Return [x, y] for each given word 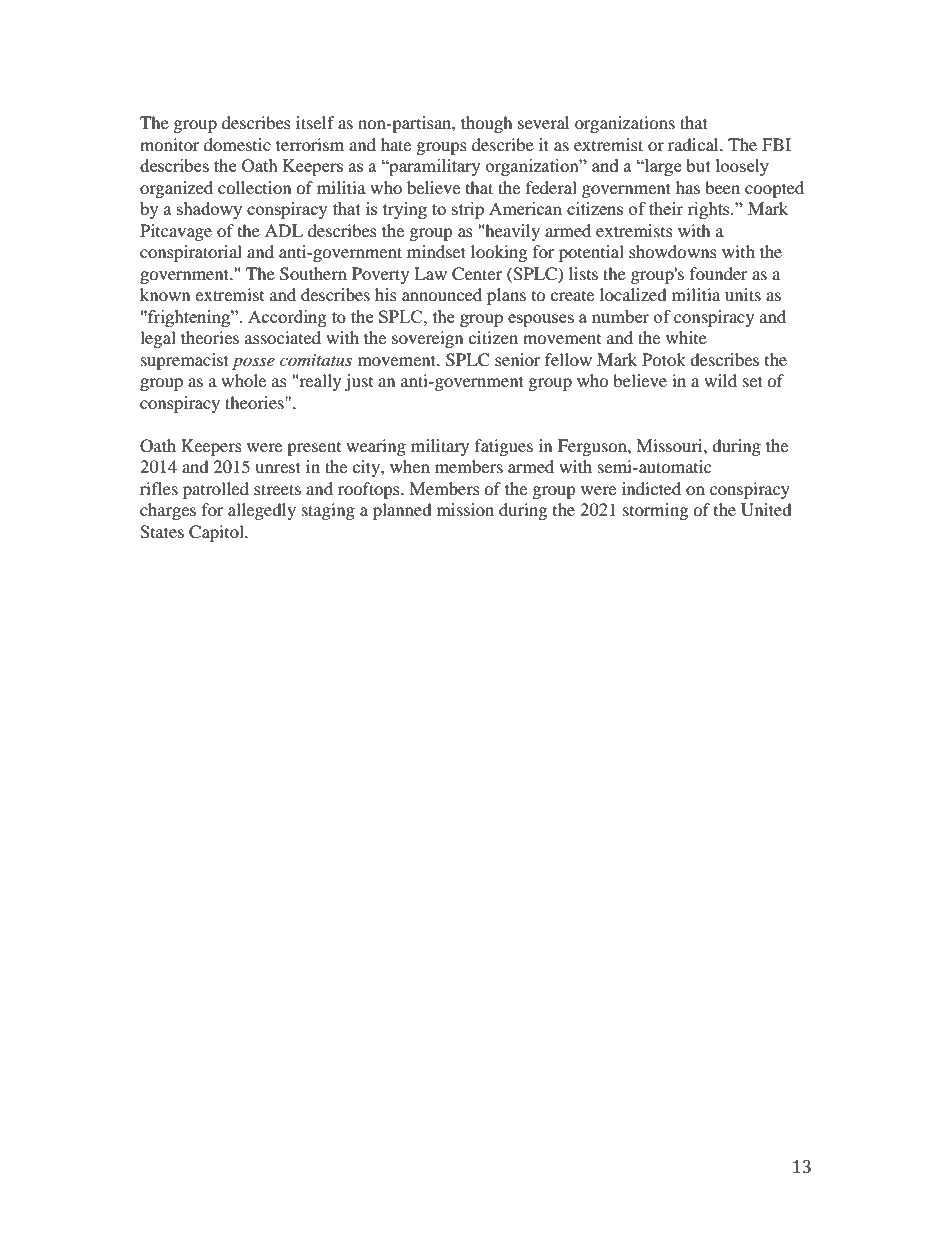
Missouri [670, 445]
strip [468, 210]
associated [283, 337]
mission [465, 509]
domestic [237, 144]
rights [710, 210]
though [487, 124]
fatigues [504, 447]
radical [694, 144]
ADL [284, 230]
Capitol [217, 533]
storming [655, 511]
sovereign [427, 339]
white [686, 337]
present [314, 449]
